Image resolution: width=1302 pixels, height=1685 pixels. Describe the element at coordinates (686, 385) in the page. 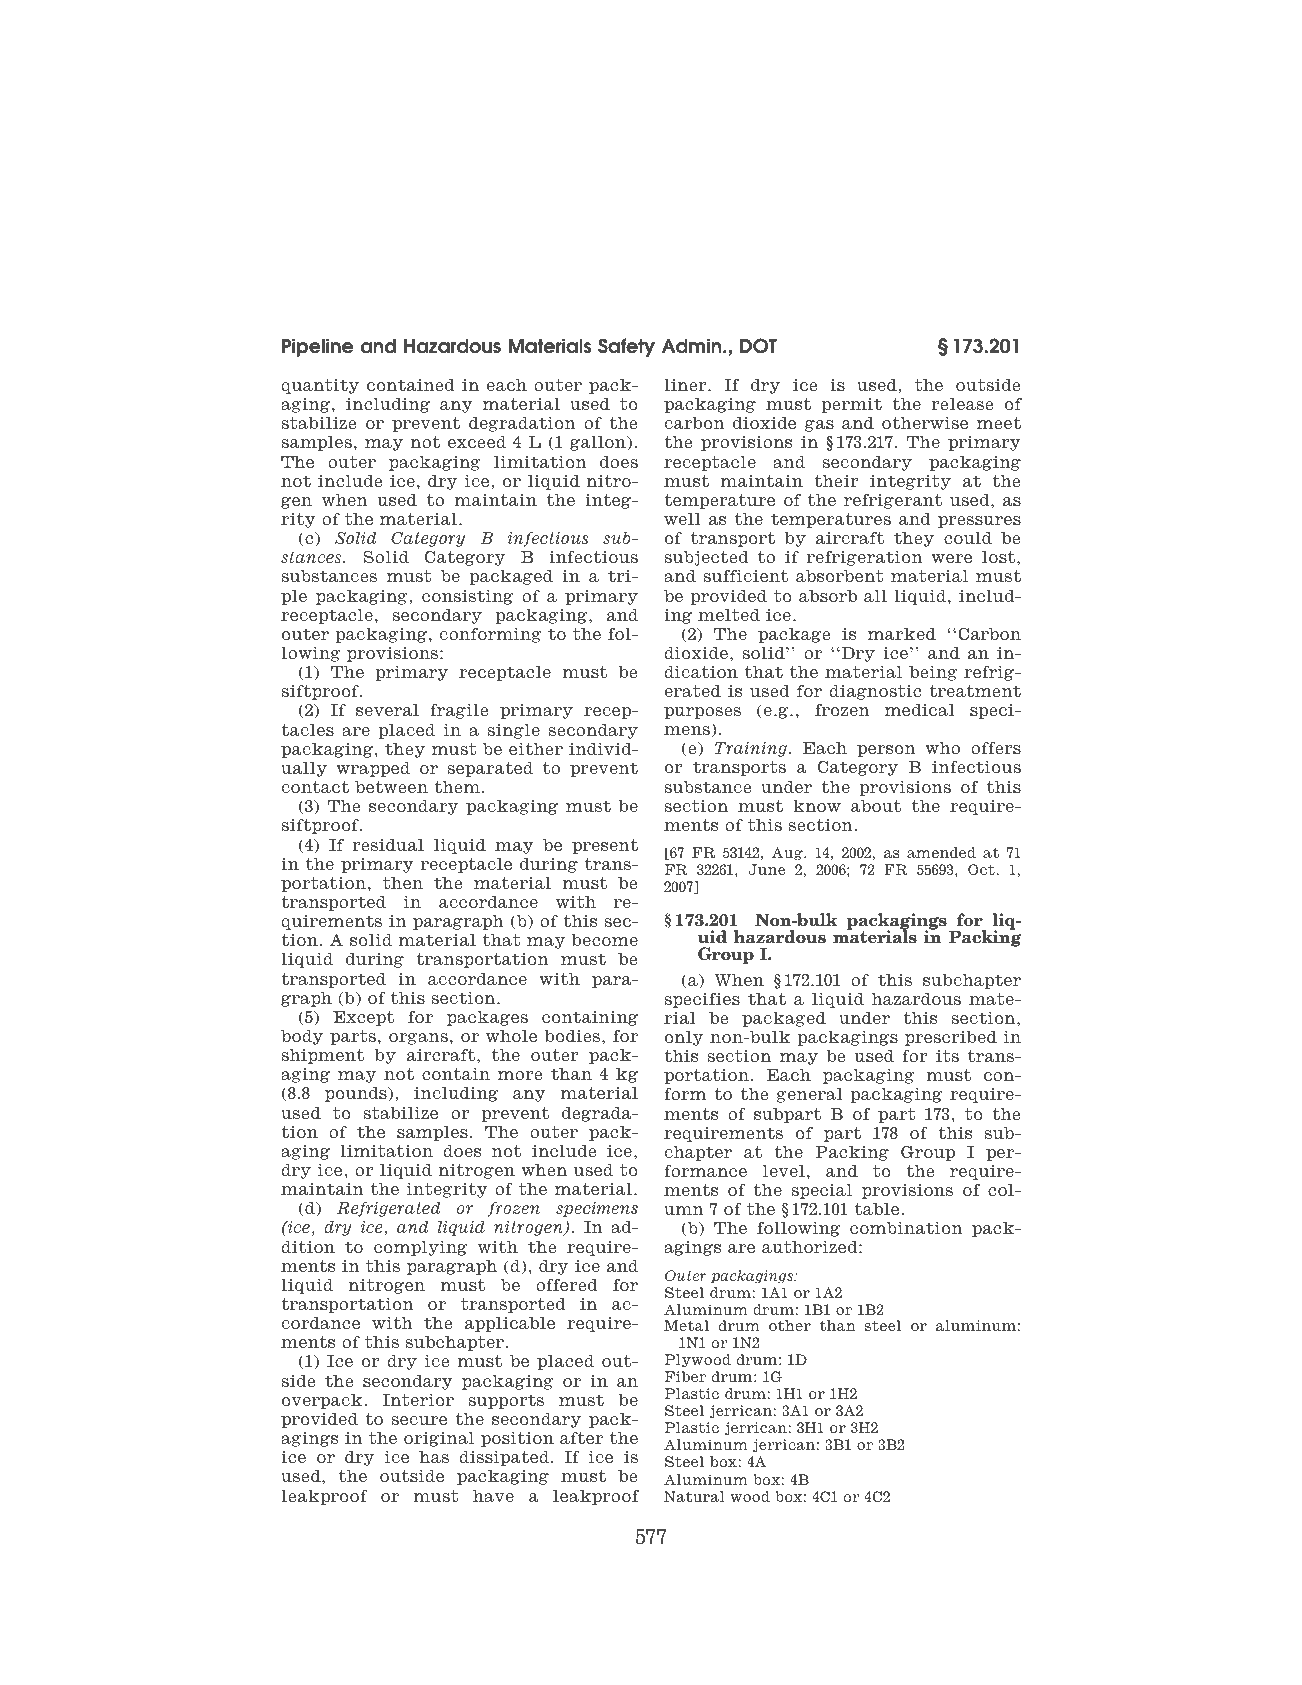

I see `liner` at that location.
